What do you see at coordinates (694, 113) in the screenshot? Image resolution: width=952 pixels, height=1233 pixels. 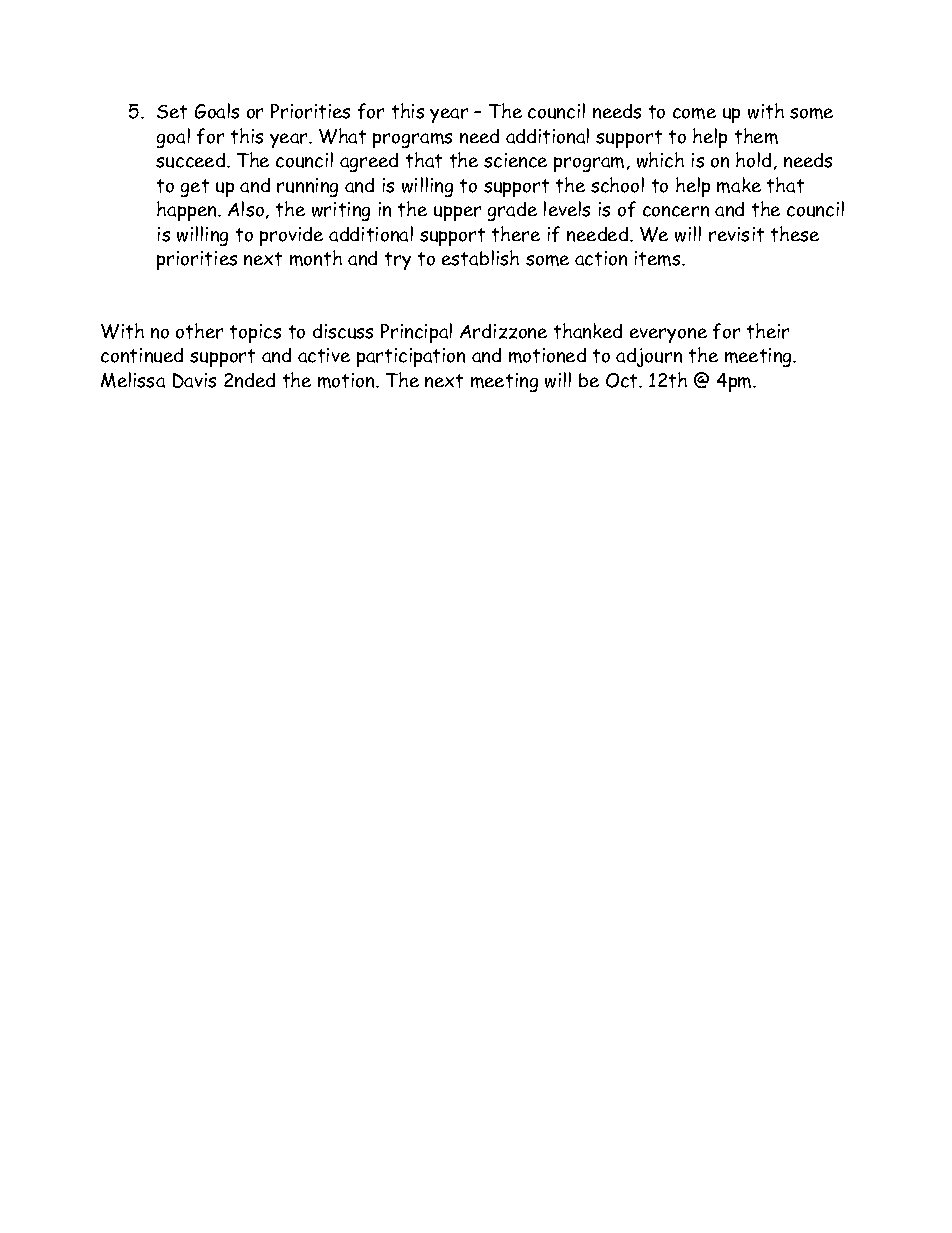 I see `come` at bounding box center [694, 113].
